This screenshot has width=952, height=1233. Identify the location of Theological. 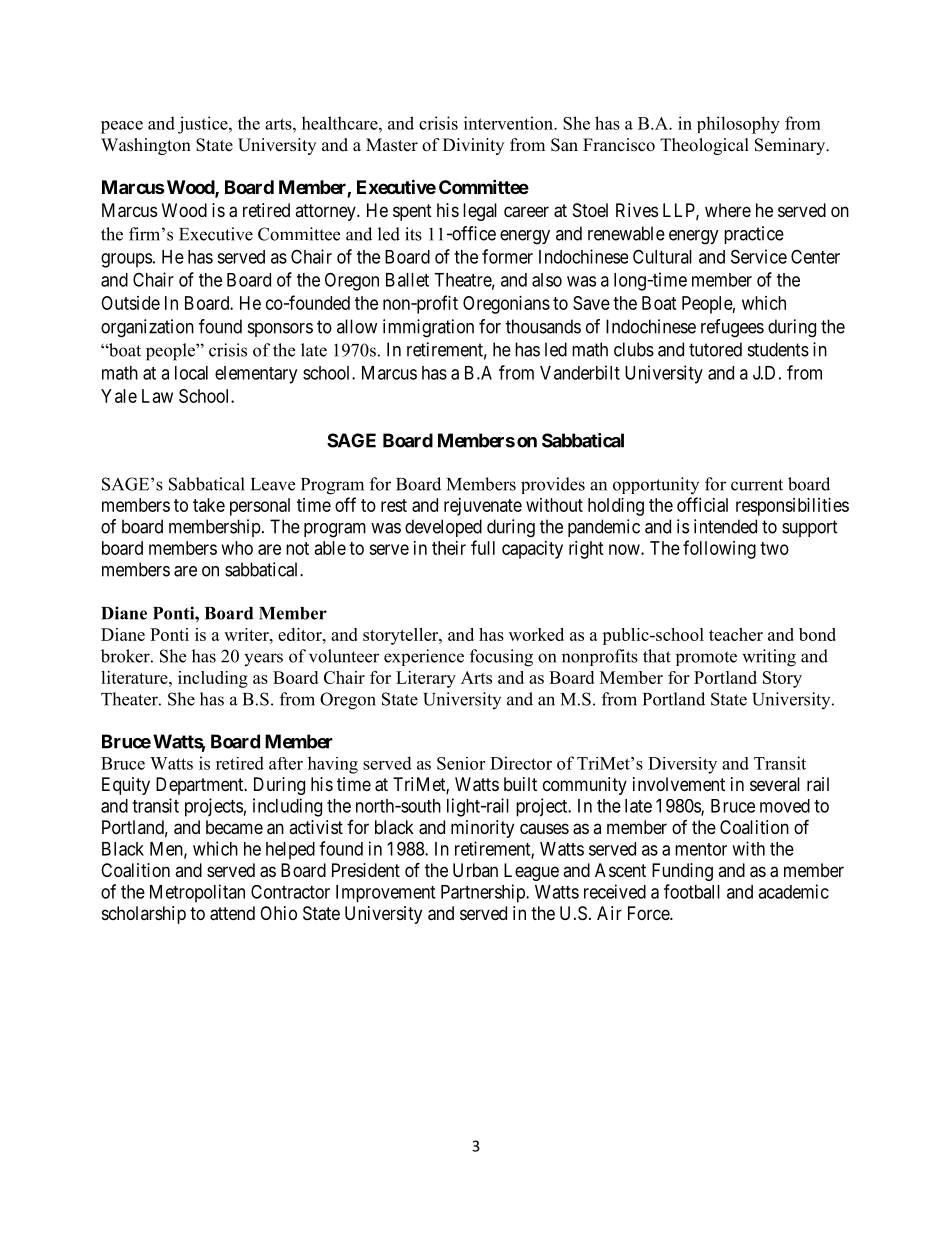
(704, 146).
